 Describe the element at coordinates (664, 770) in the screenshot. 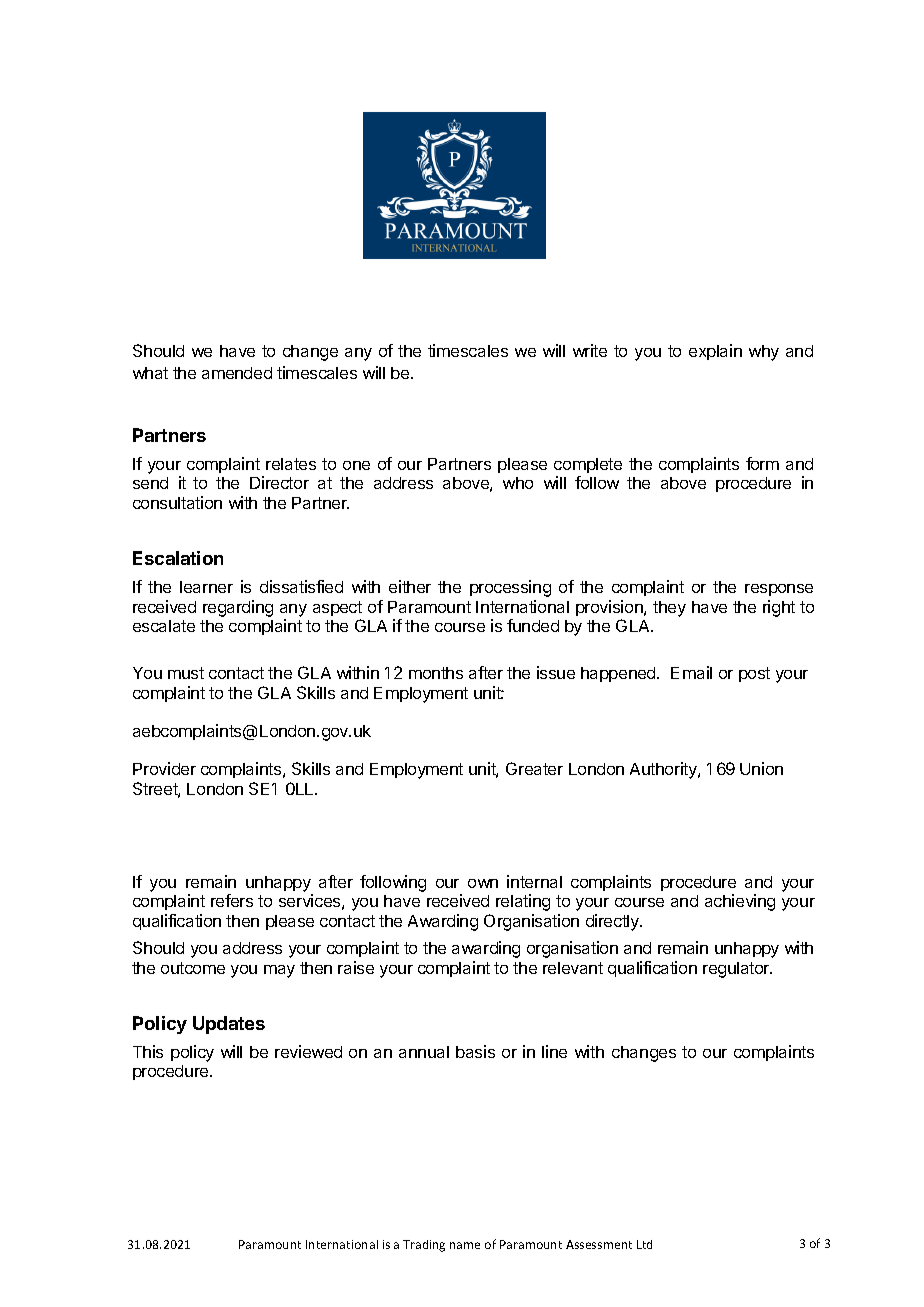

I see `Authority` at that location.
